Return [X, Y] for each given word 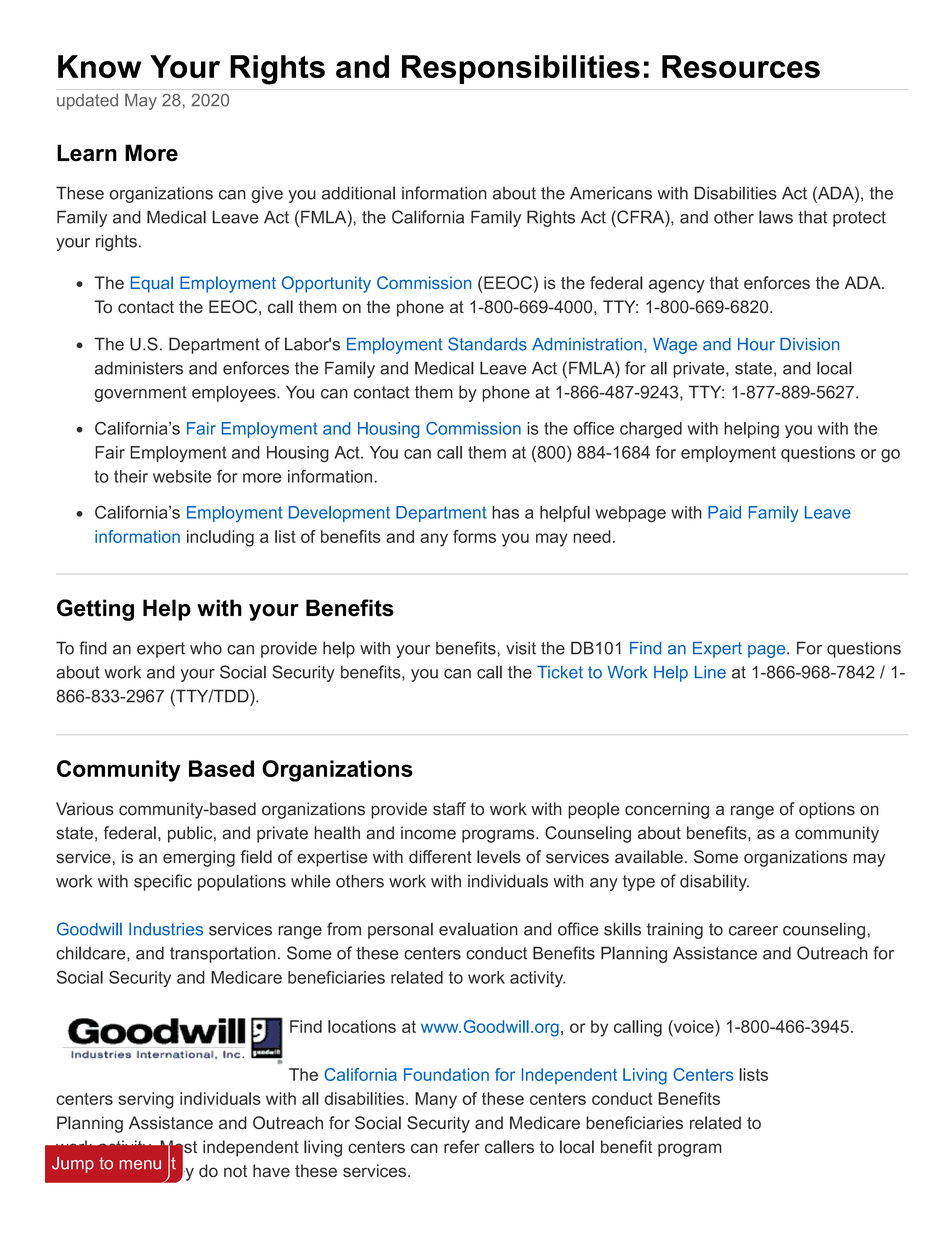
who [206, 648]
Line [710, 672]
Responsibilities [521, 69]
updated [87, 102]
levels [499, 857]
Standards [487, 344]
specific [163, 882]
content [148, 1163]
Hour [756, 344]
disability [714, 882]
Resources [741, 66]
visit [521, 648]
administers [139, 368]
